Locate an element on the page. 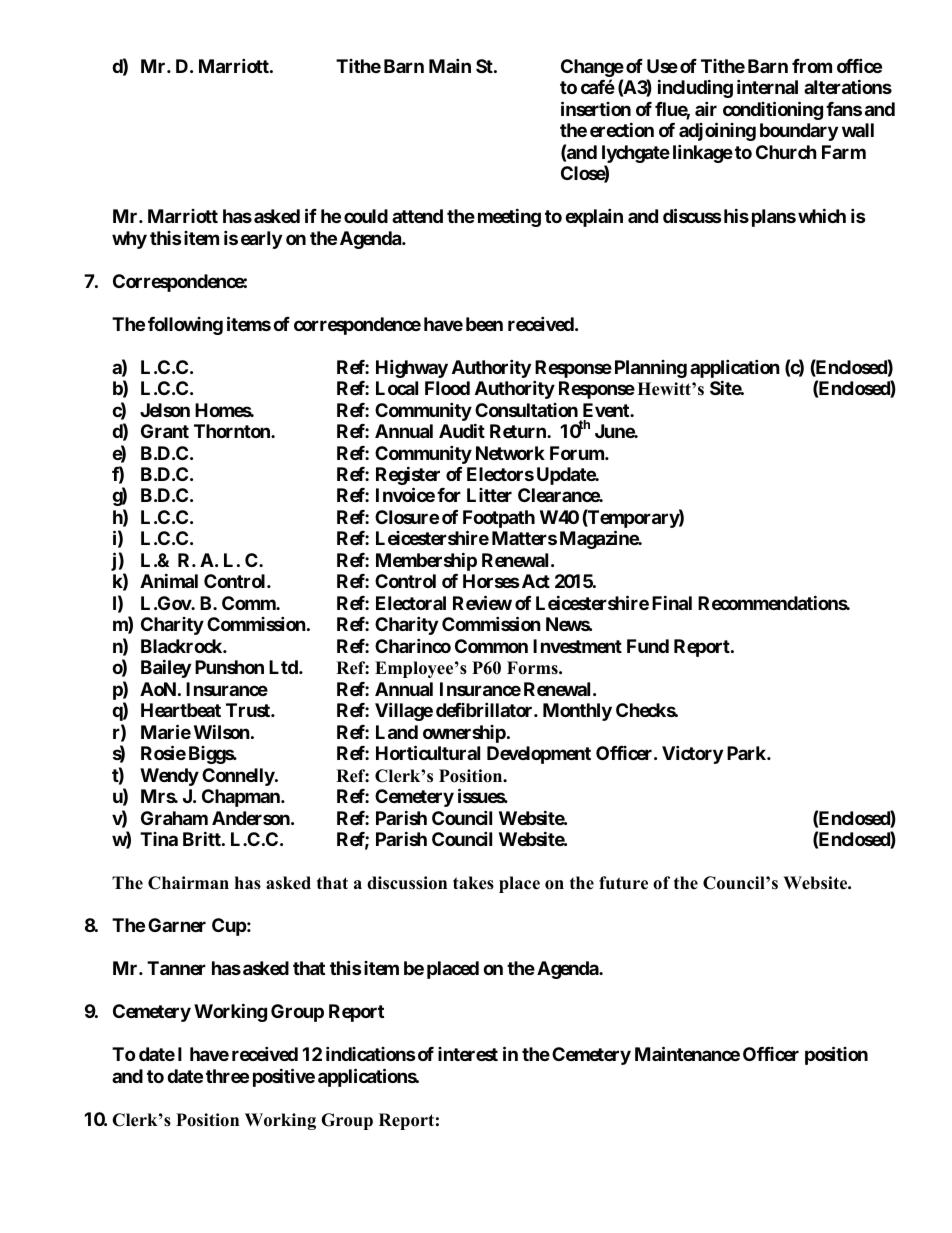  Tanner is located at coordinates (176, 968).
